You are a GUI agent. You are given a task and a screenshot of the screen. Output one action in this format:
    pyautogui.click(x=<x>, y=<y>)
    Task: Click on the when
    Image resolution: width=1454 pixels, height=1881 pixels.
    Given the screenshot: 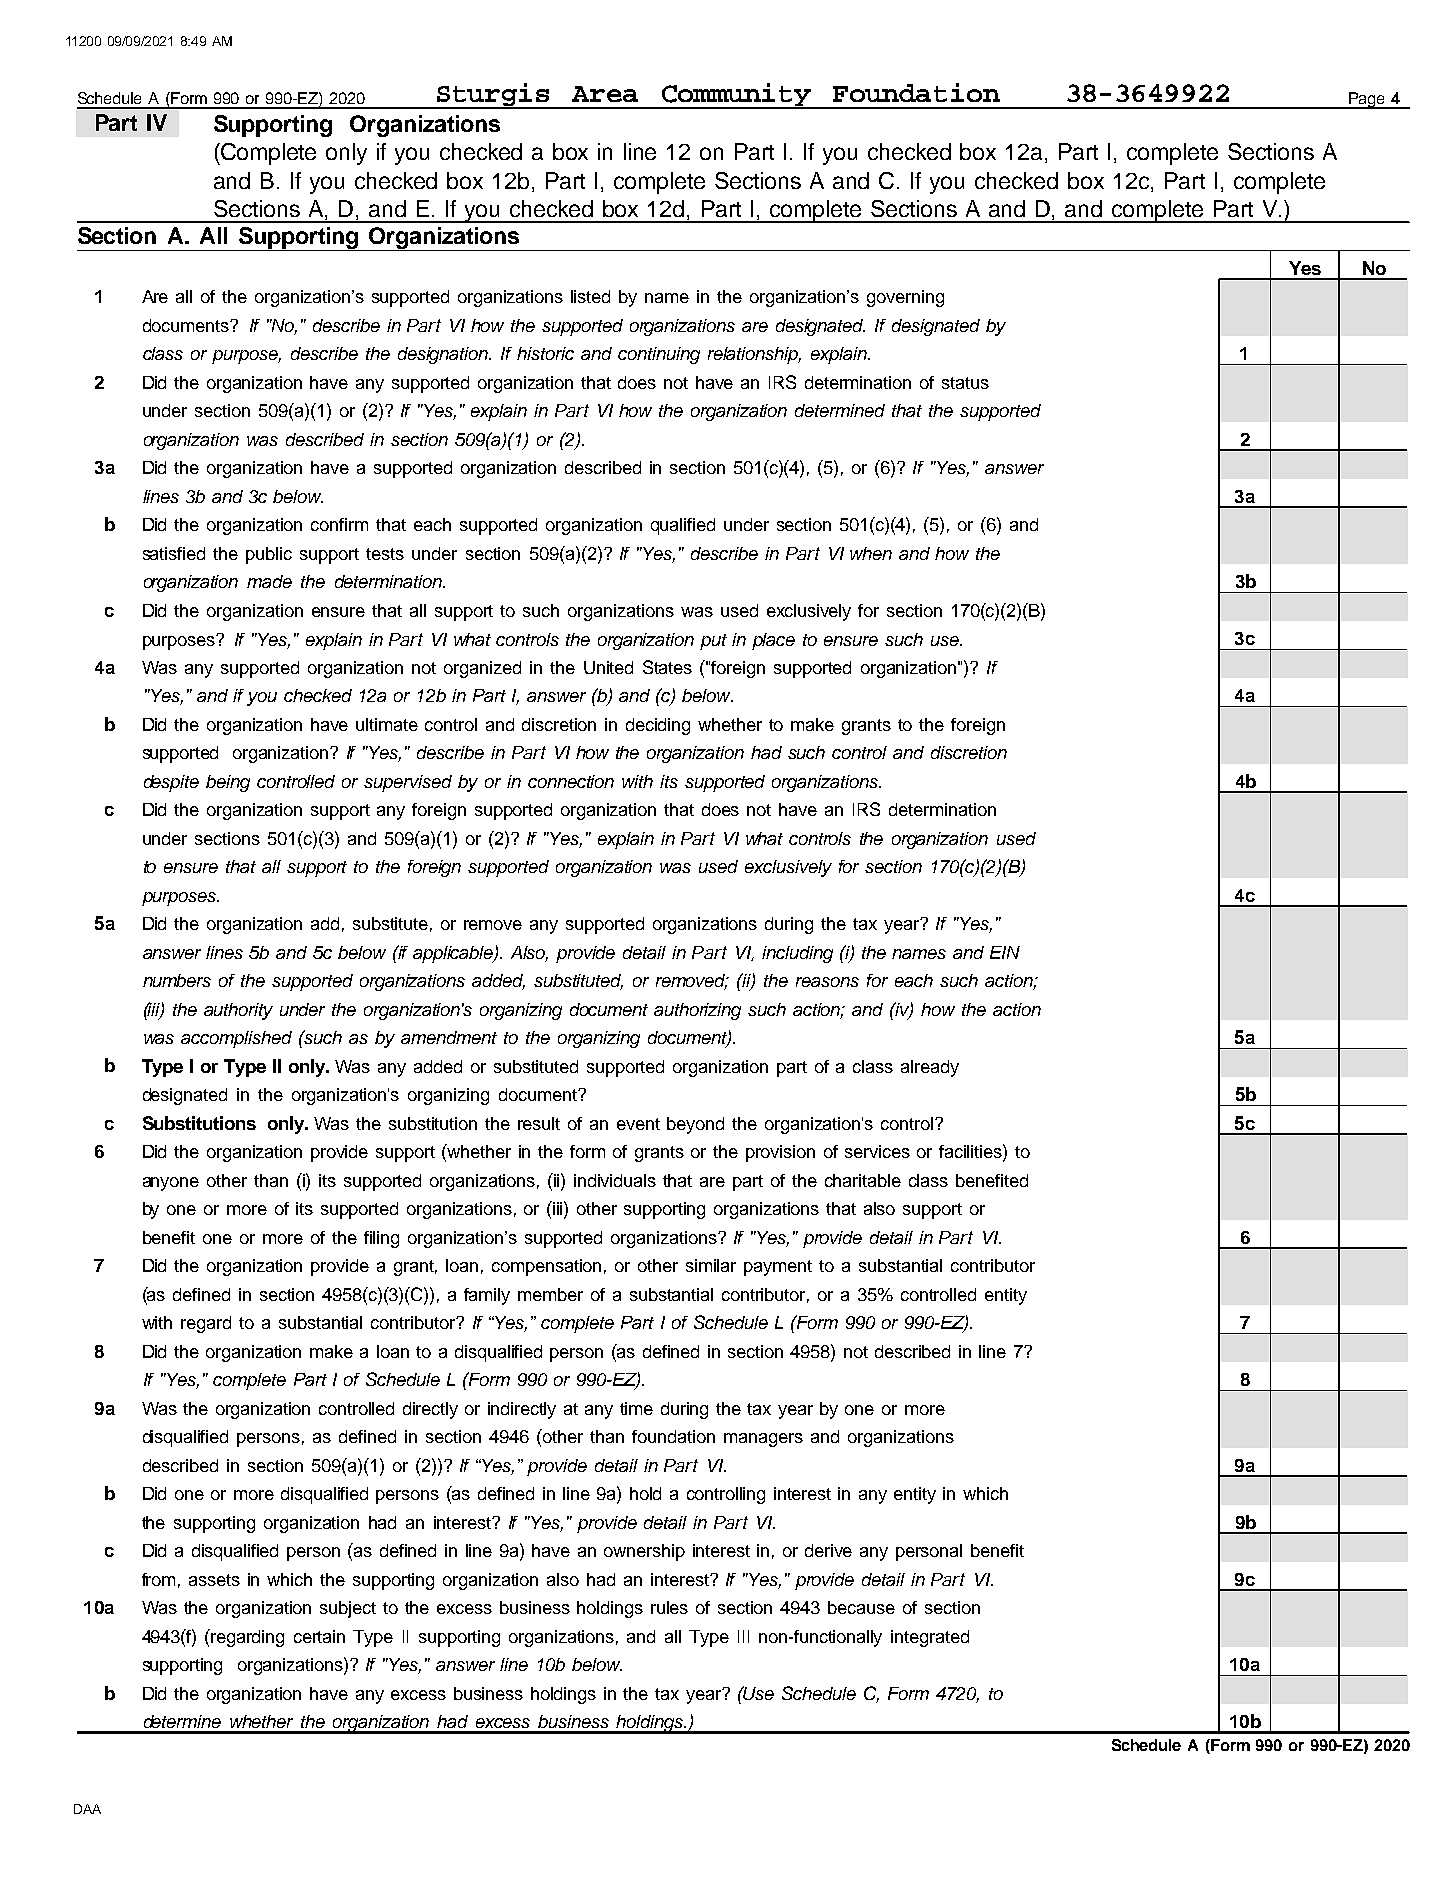 What is the action you would take?
    pyautogui.click(x=871, y=553)
